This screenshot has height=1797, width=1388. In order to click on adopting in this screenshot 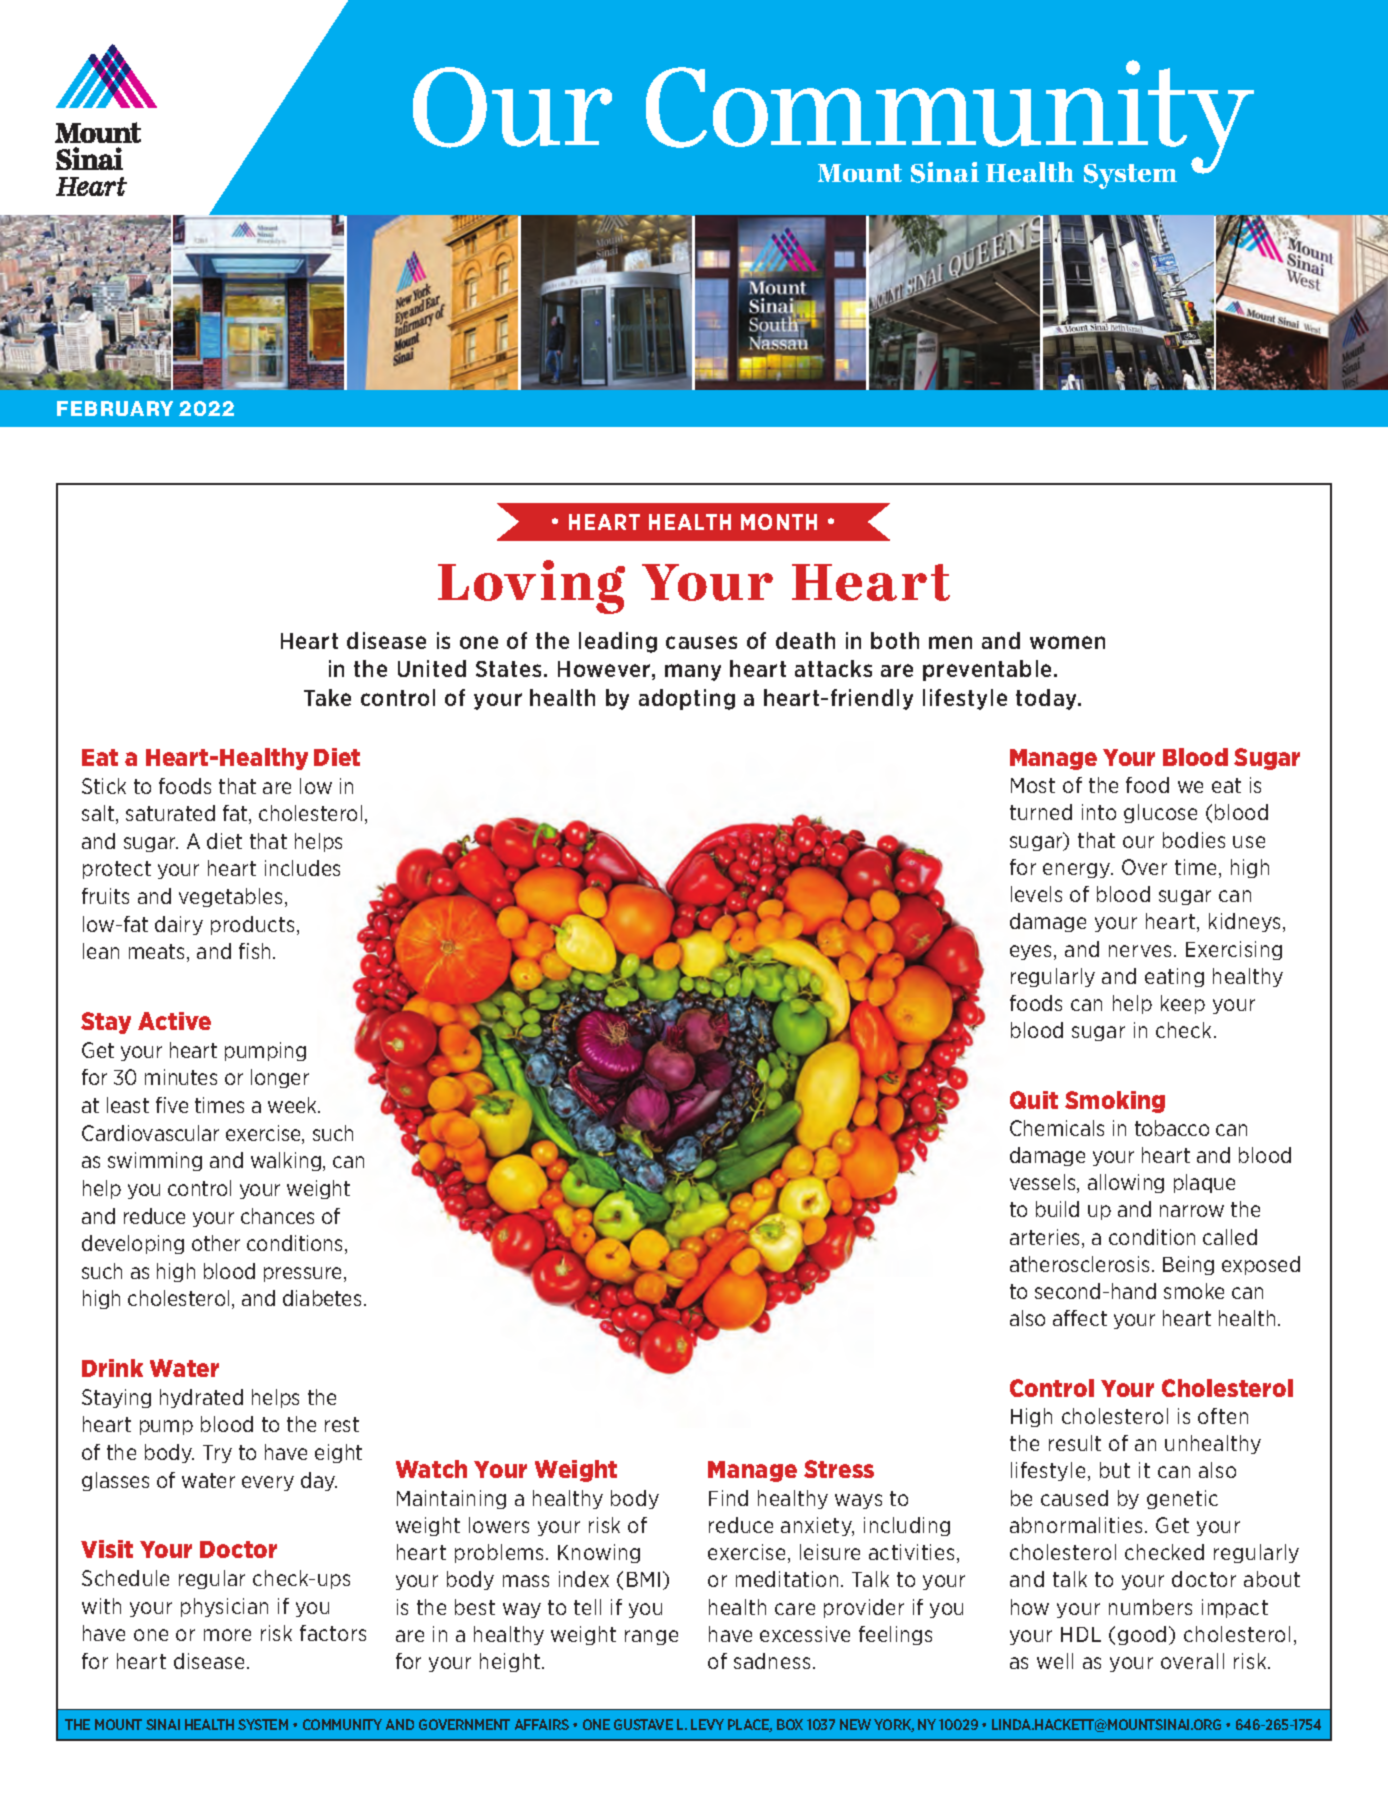, I will do `click(687, 699)`.
